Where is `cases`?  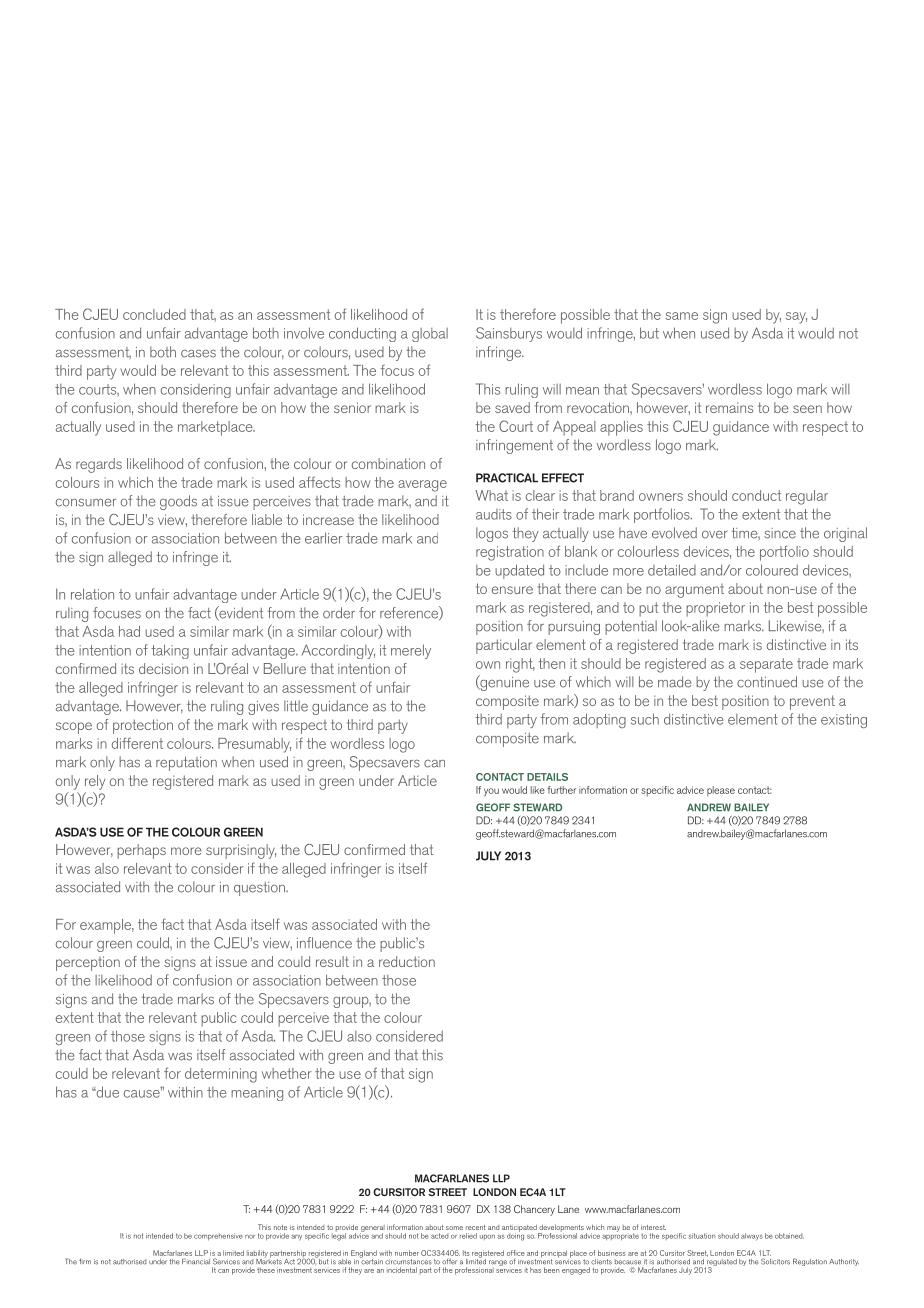 cases is located at coordinates (198, 353).
